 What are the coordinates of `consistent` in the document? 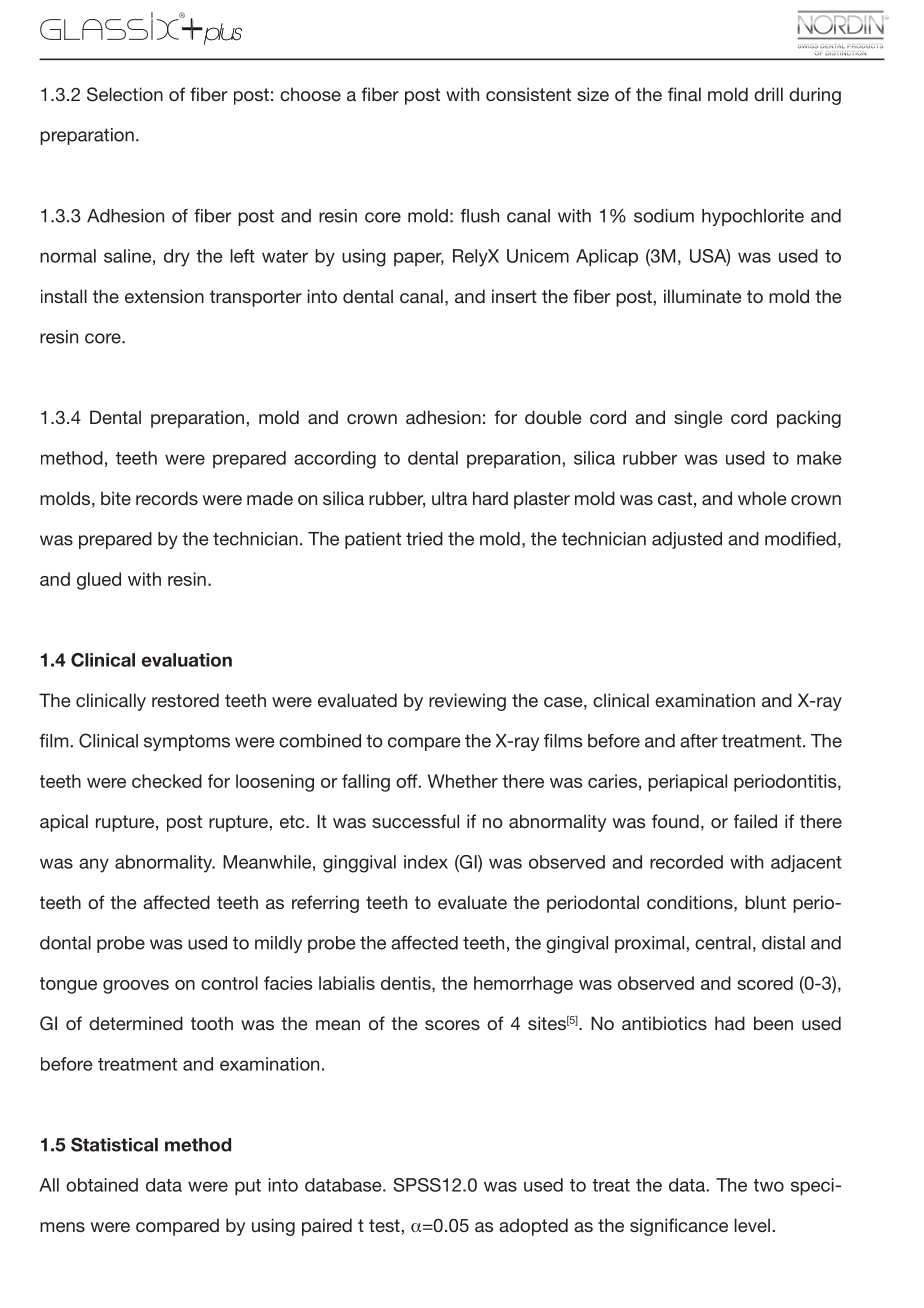 It's located at (528, 94).
